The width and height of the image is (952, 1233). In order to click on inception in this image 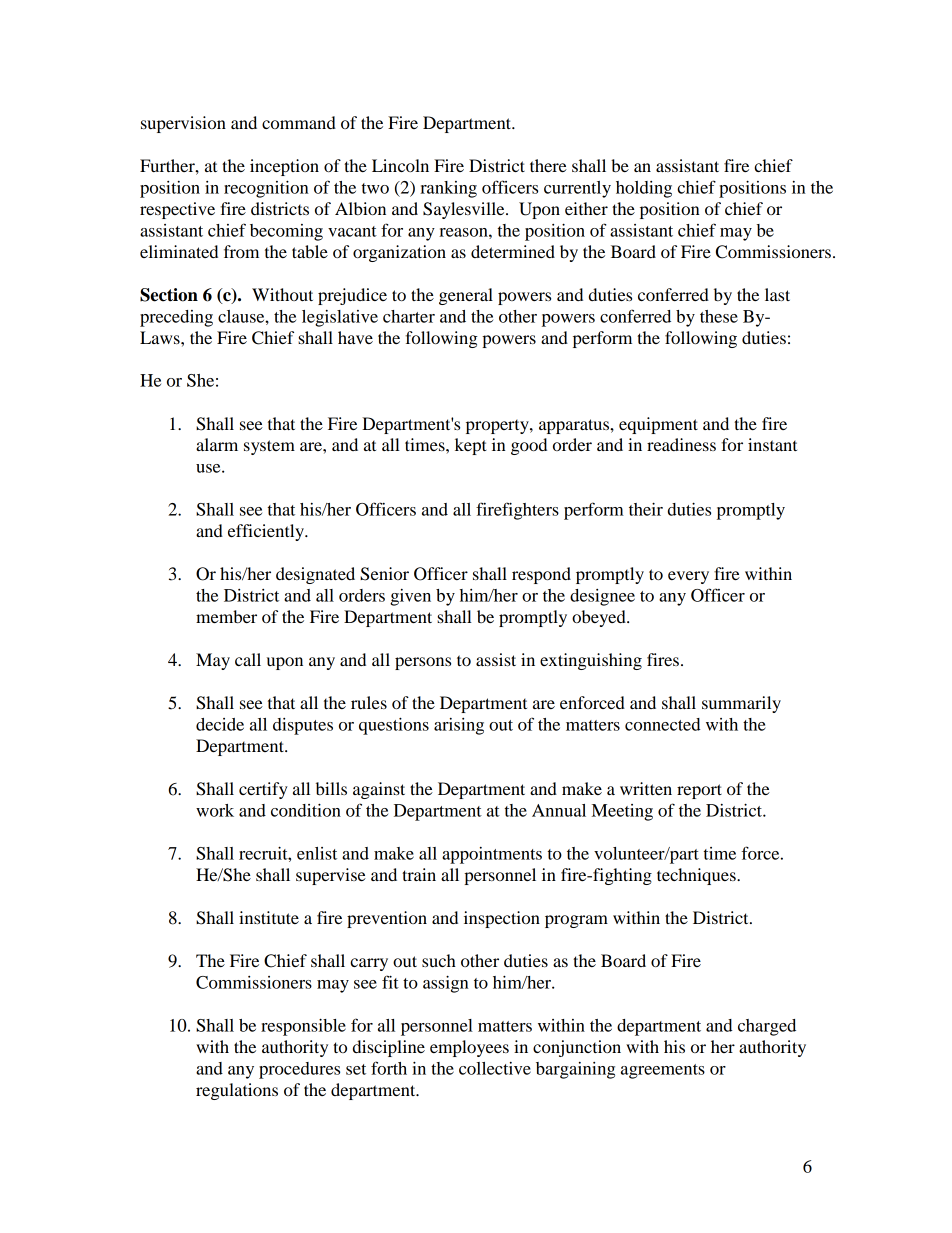, I will do `click(284, 167)`.
